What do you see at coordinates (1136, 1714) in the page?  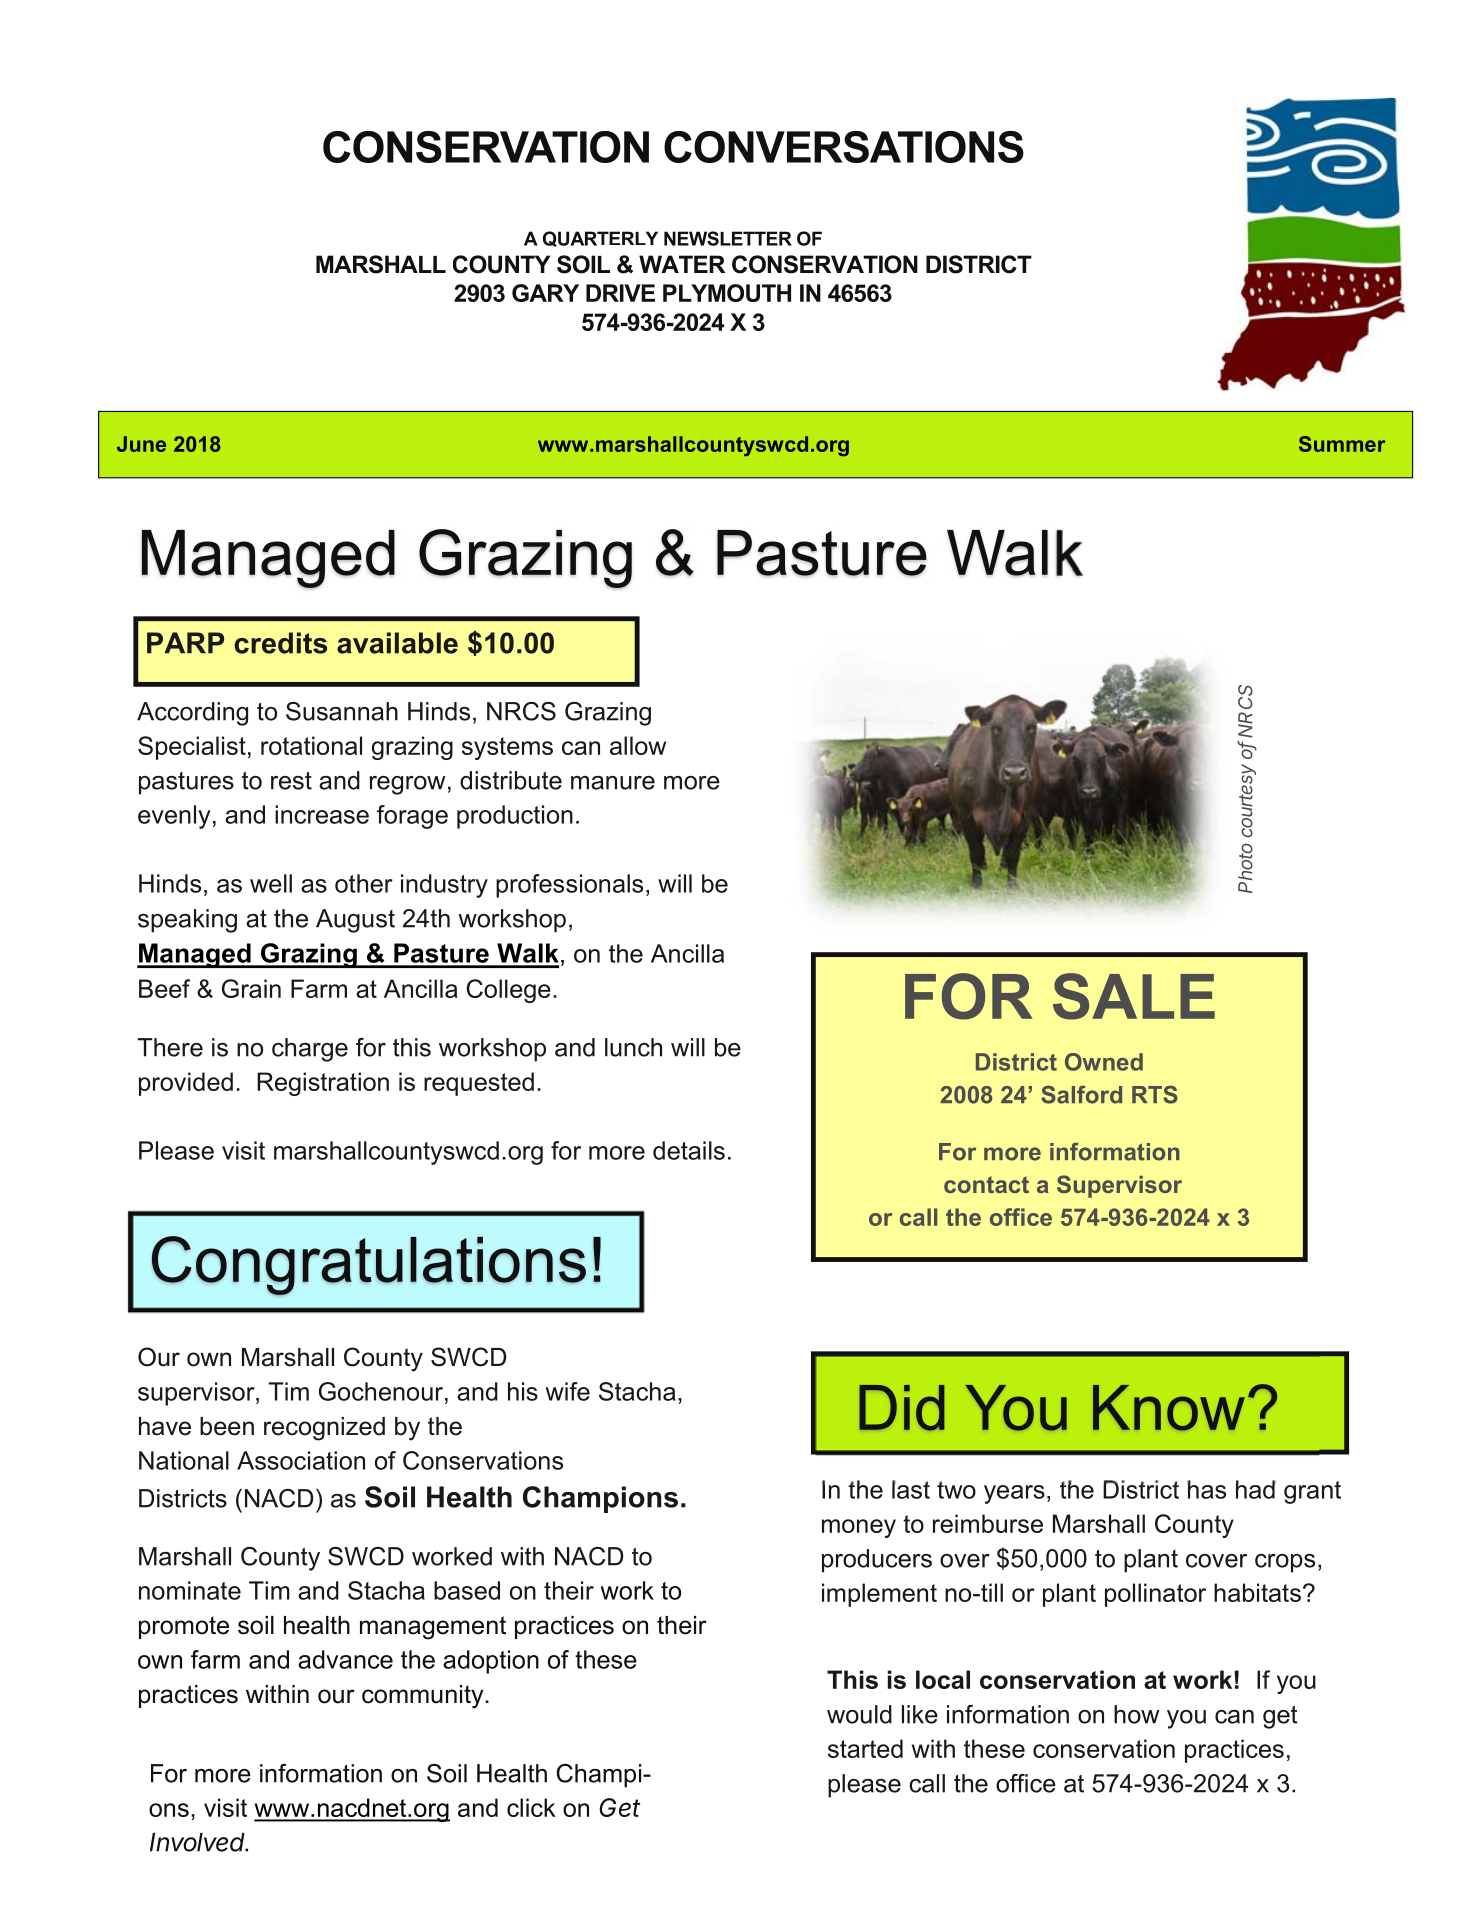 I see `how` at bounding box center [1136, 1714].
